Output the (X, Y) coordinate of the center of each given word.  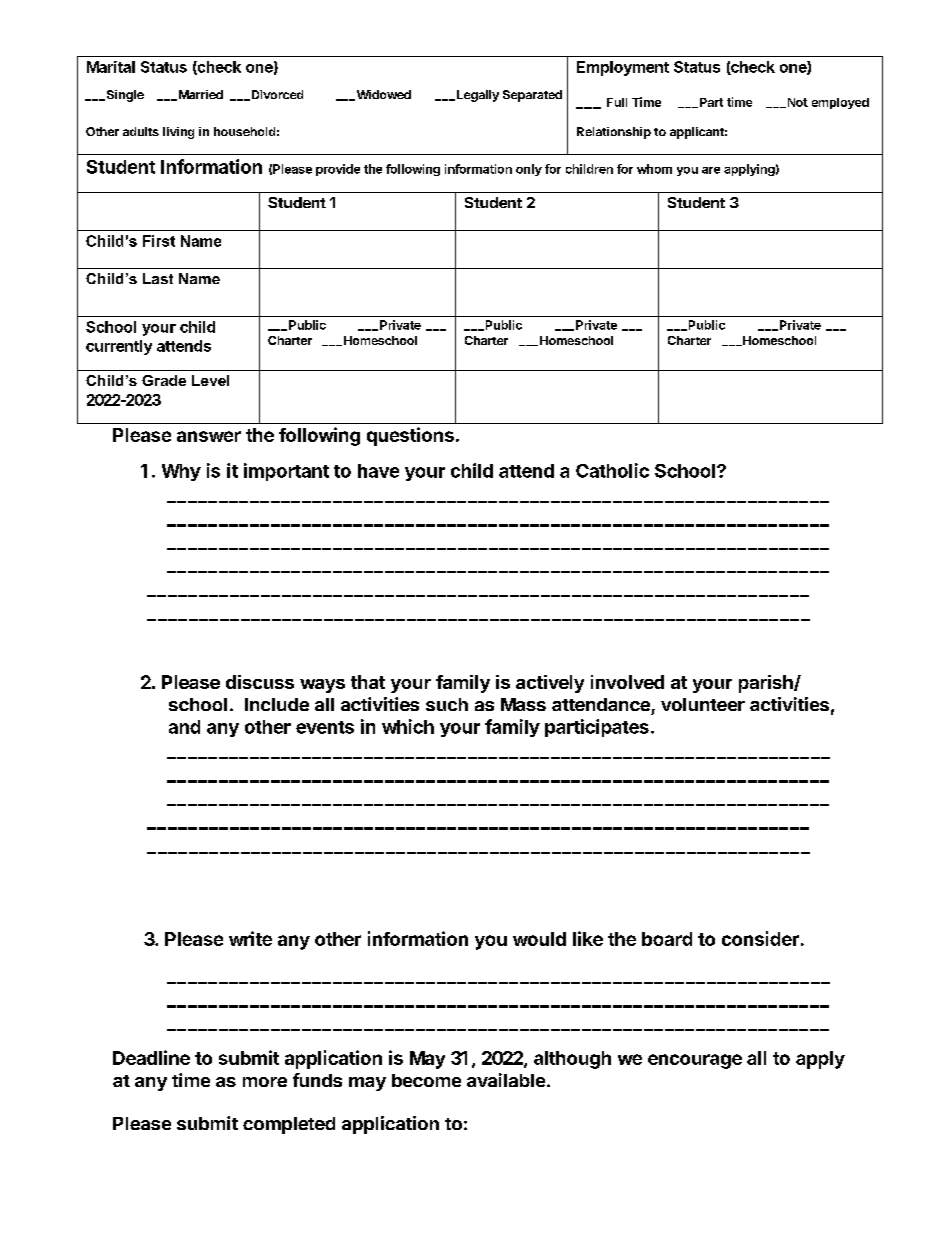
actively (550, 684)
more (265, 1082)
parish (767, 684)
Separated (532, 96)
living (178, 133)
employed (840, 103)
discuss (260, 682)
